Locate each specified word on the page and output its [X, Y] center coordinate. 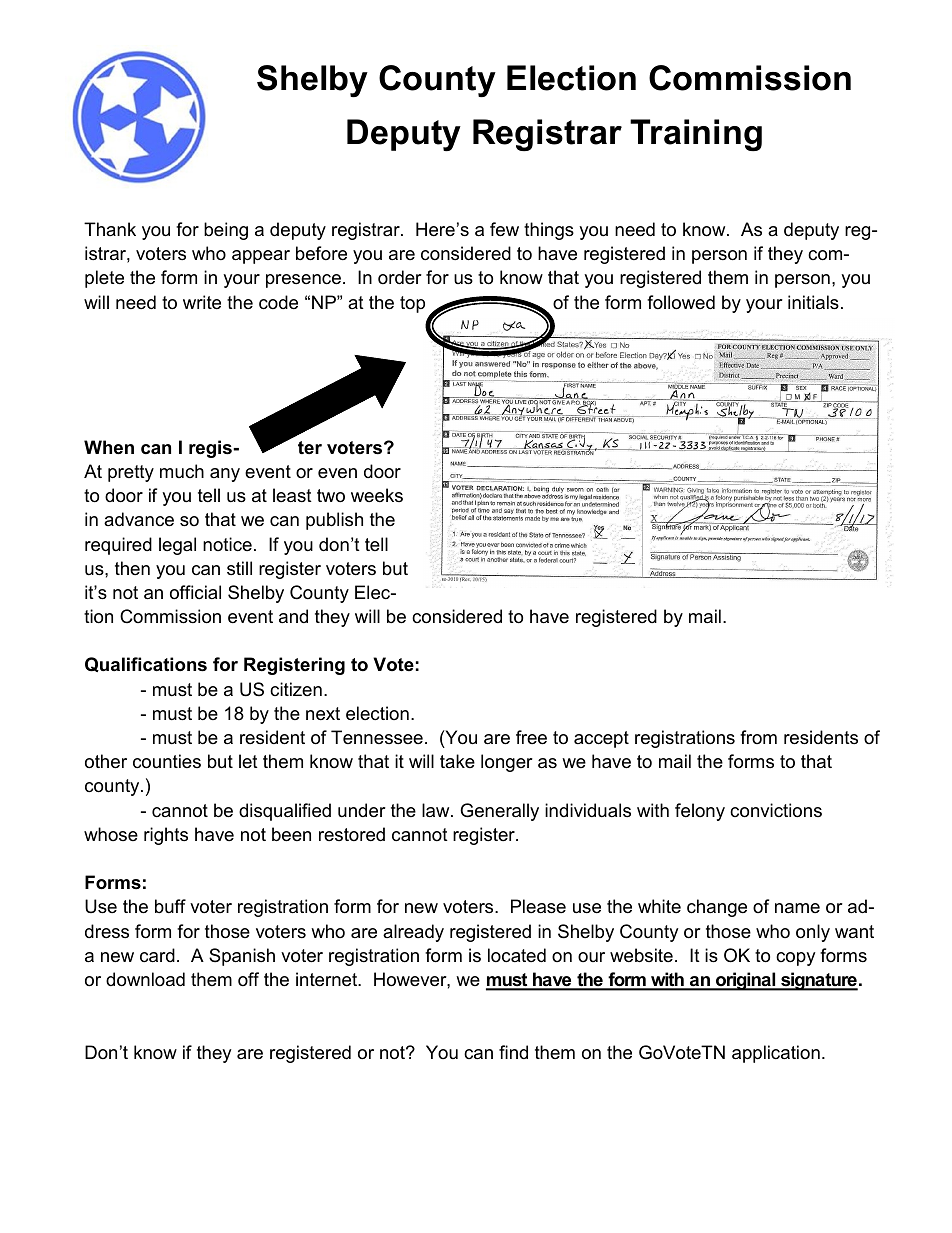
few [504, 229]
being [226, 231]
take [457, 761]
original [746, 981]
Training [696, 135]
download [145, 979]
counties [167, 761]
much [182, 471]
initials [813, 302]
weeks [377, 495]
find [513, 1052]
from [758, 737]
